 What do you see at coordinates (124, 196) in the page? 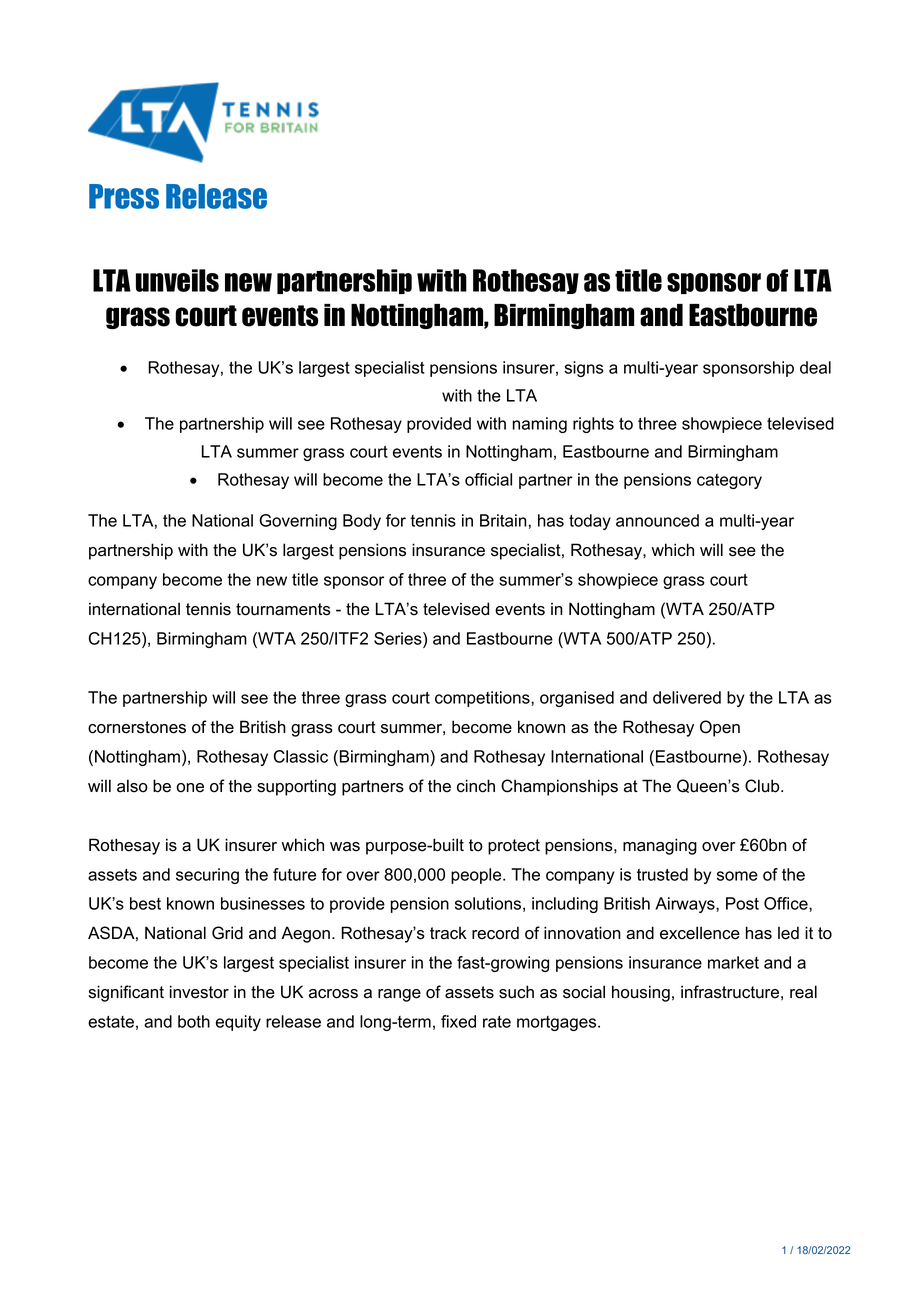
I see `Press` at bounding box center [124, 196].
